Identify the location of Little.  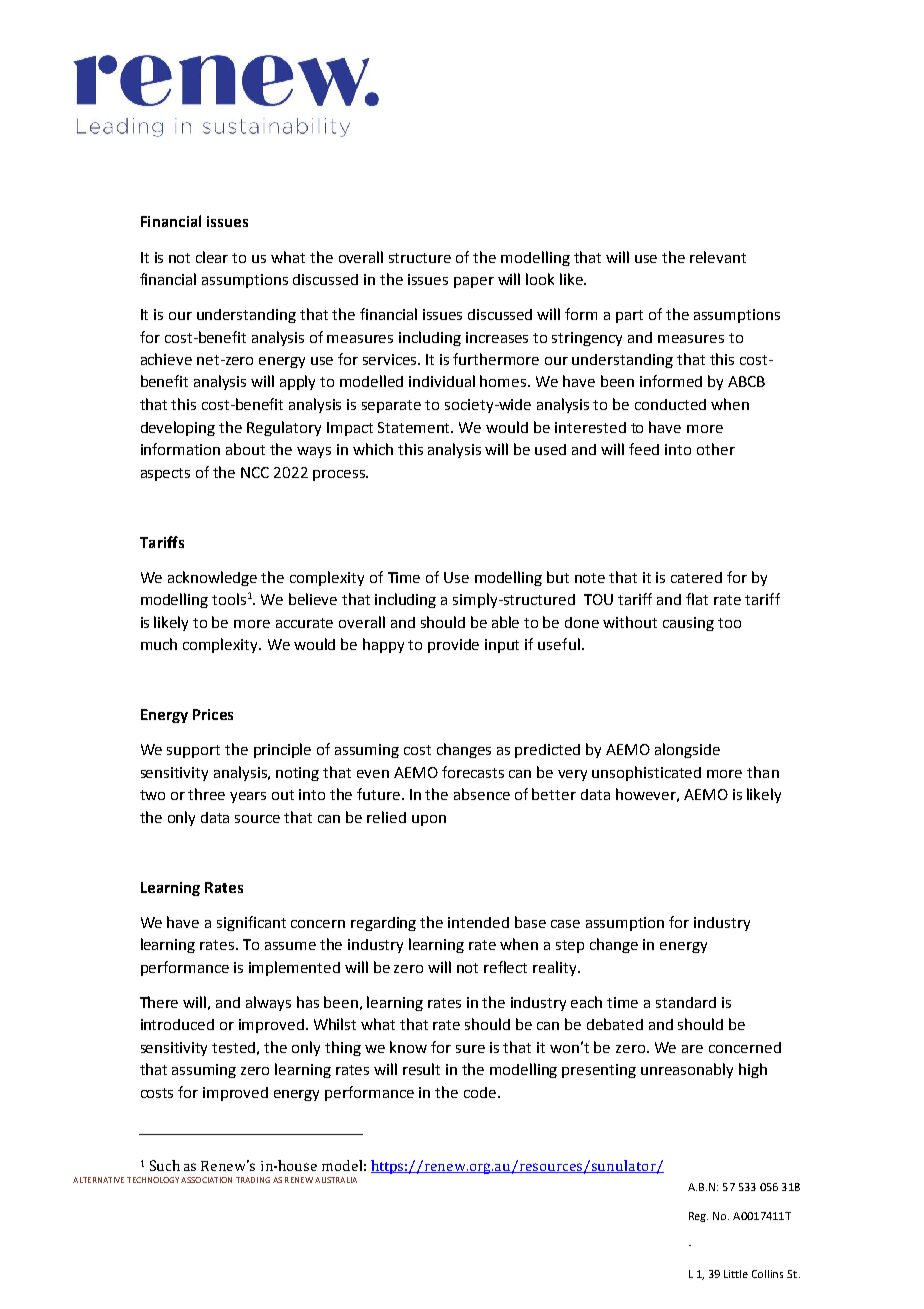
(736, 1274).
